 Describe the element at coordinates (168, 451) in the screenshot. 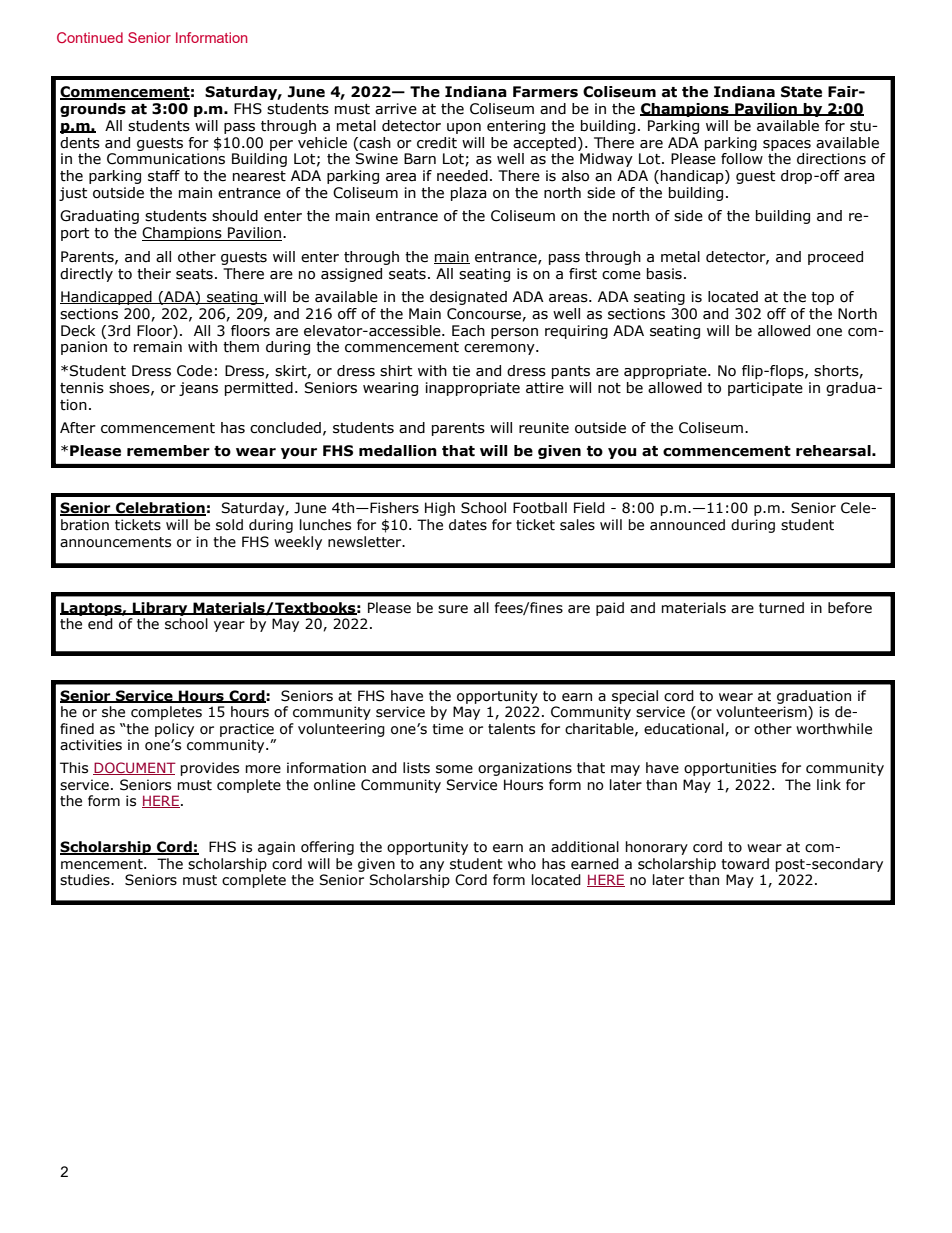

I see `remember` at that location.
